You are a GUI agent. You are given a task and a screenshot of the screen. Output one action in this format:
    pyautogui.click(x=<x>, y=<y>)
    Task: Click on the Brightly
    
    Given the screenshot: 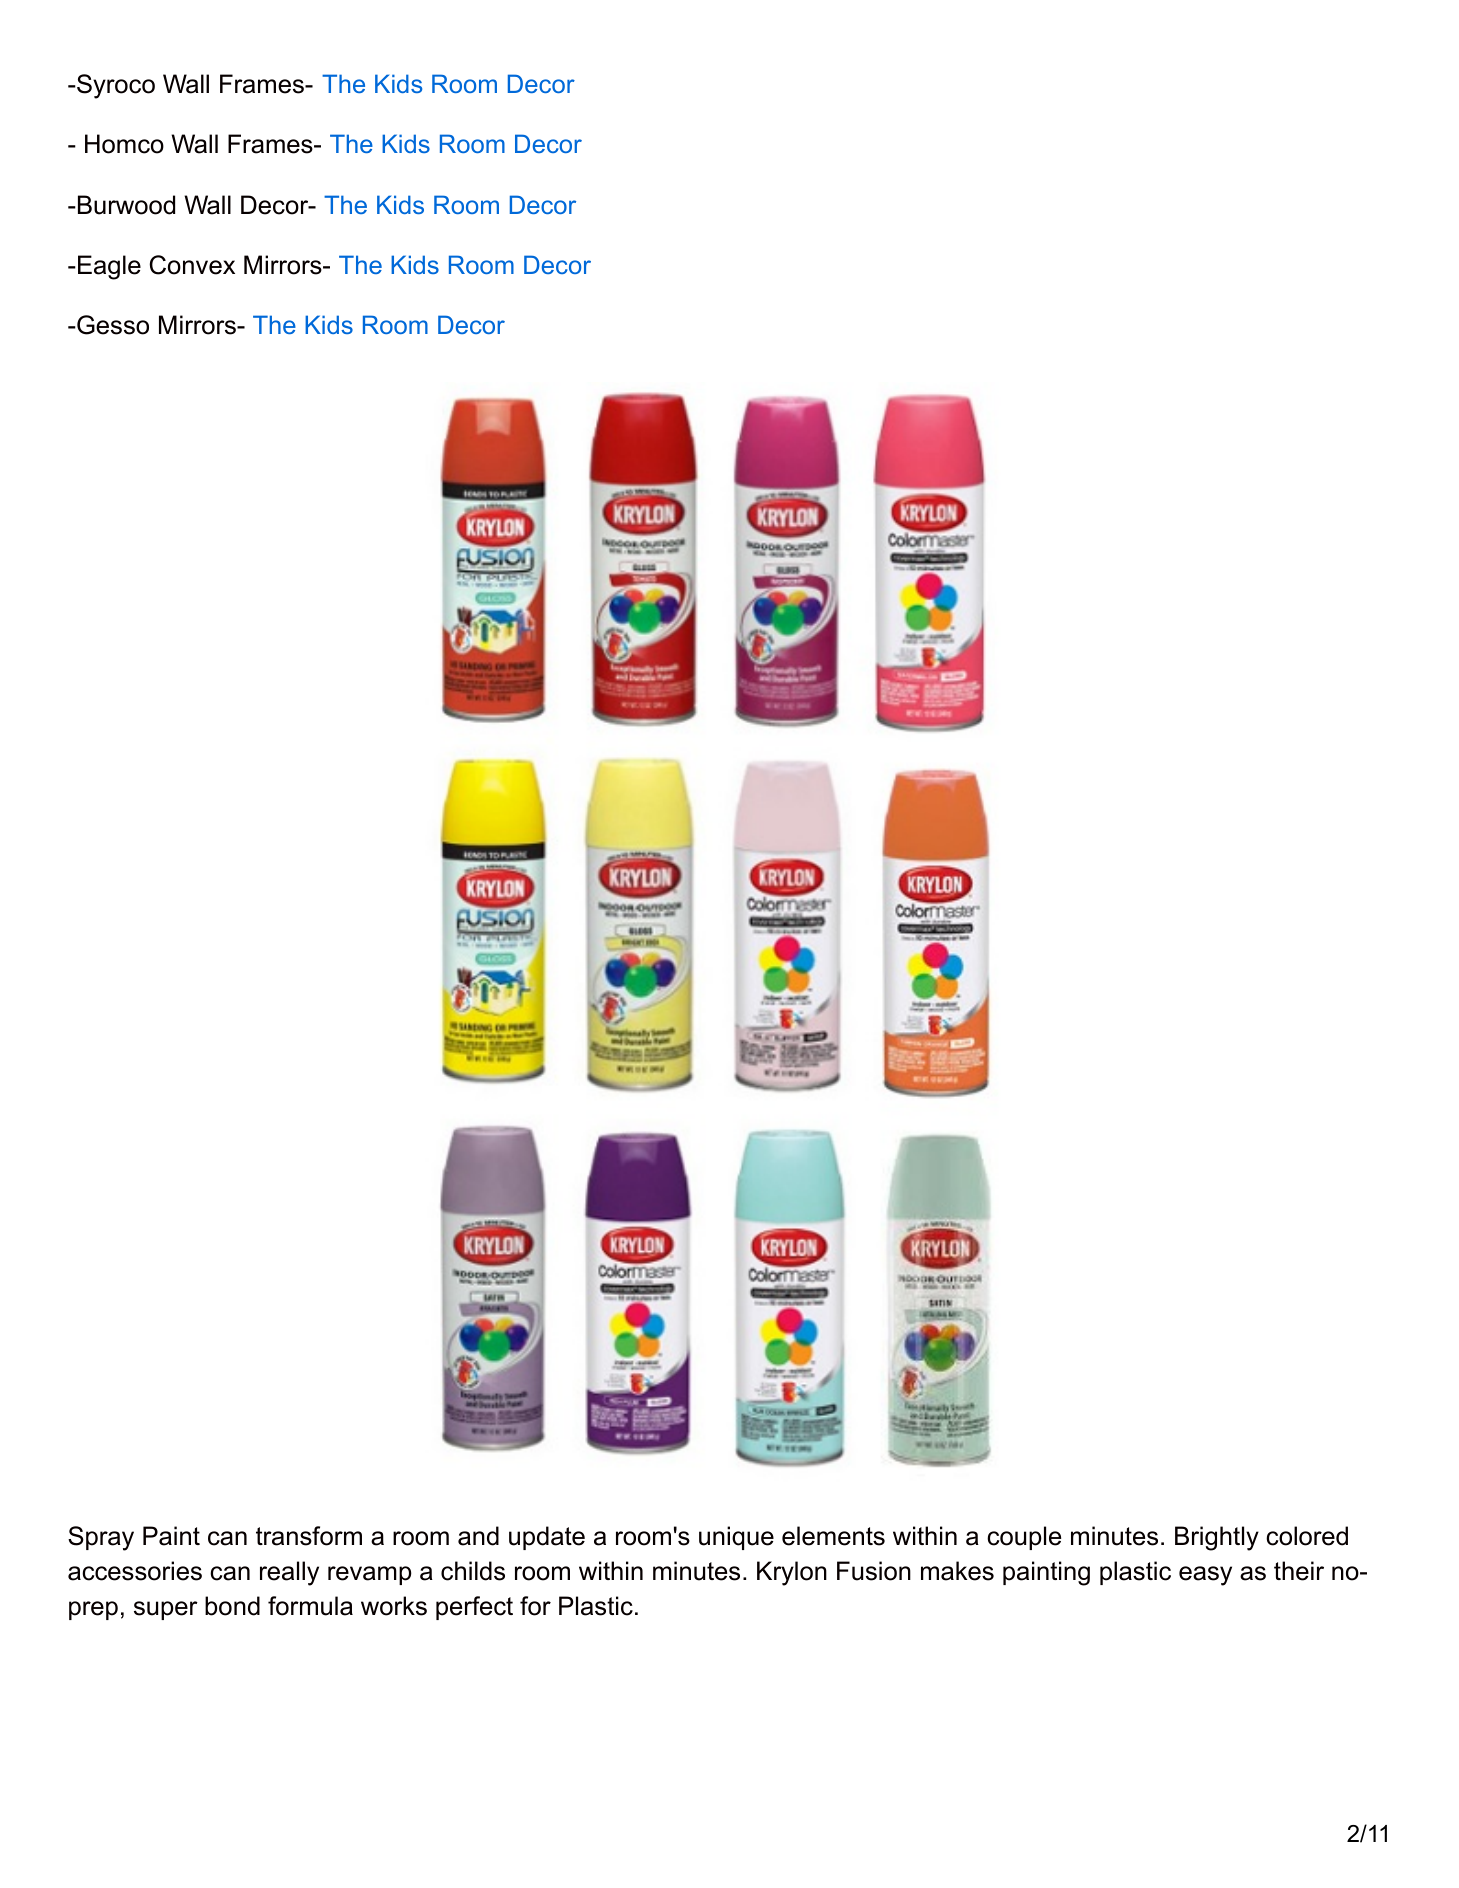 What is the action you would take?
    pyautogui.click(x=1217, y=1538)
